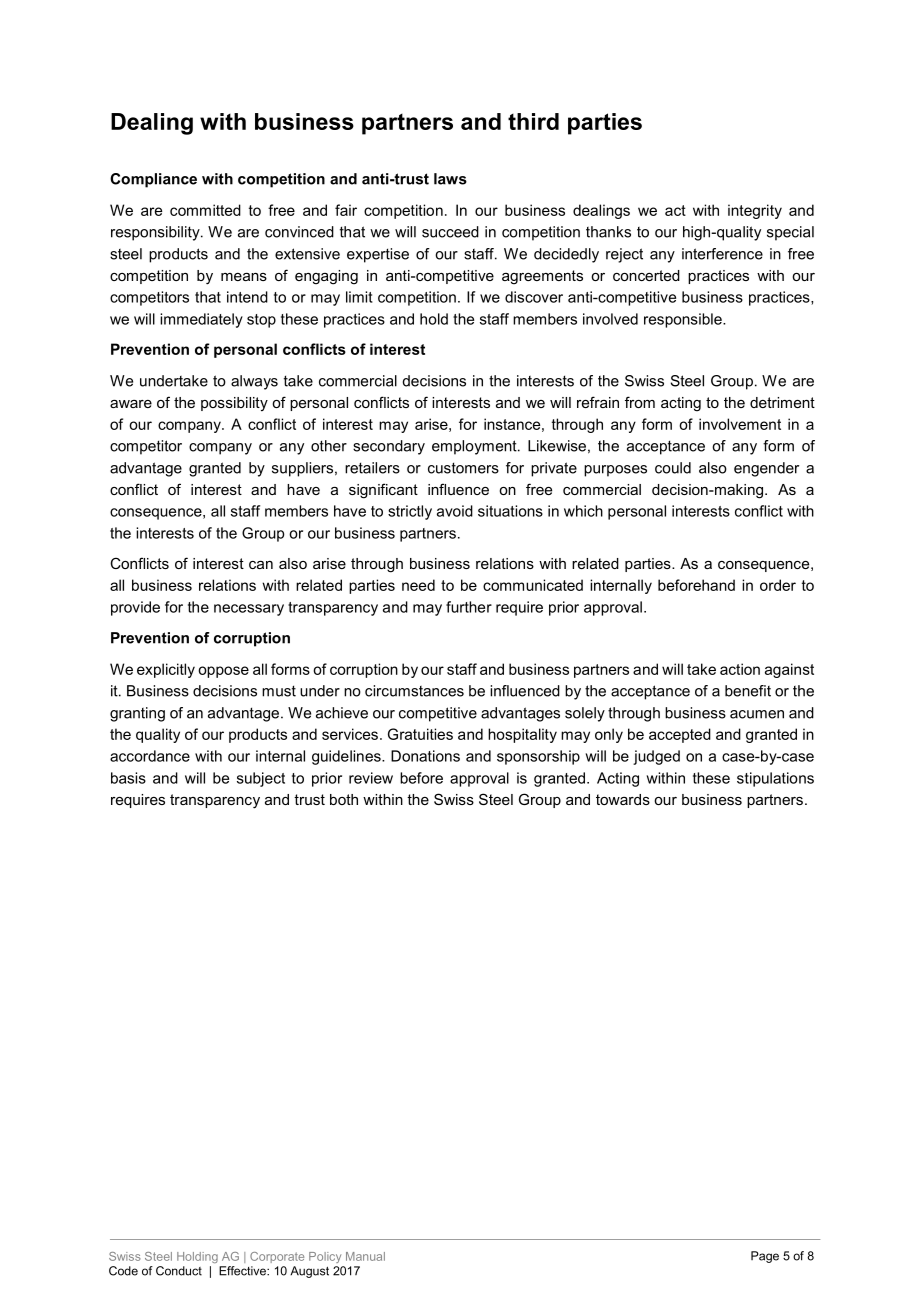  Describe the element at coordinates (234, 404) in the page. I see `possibility` at that location.
